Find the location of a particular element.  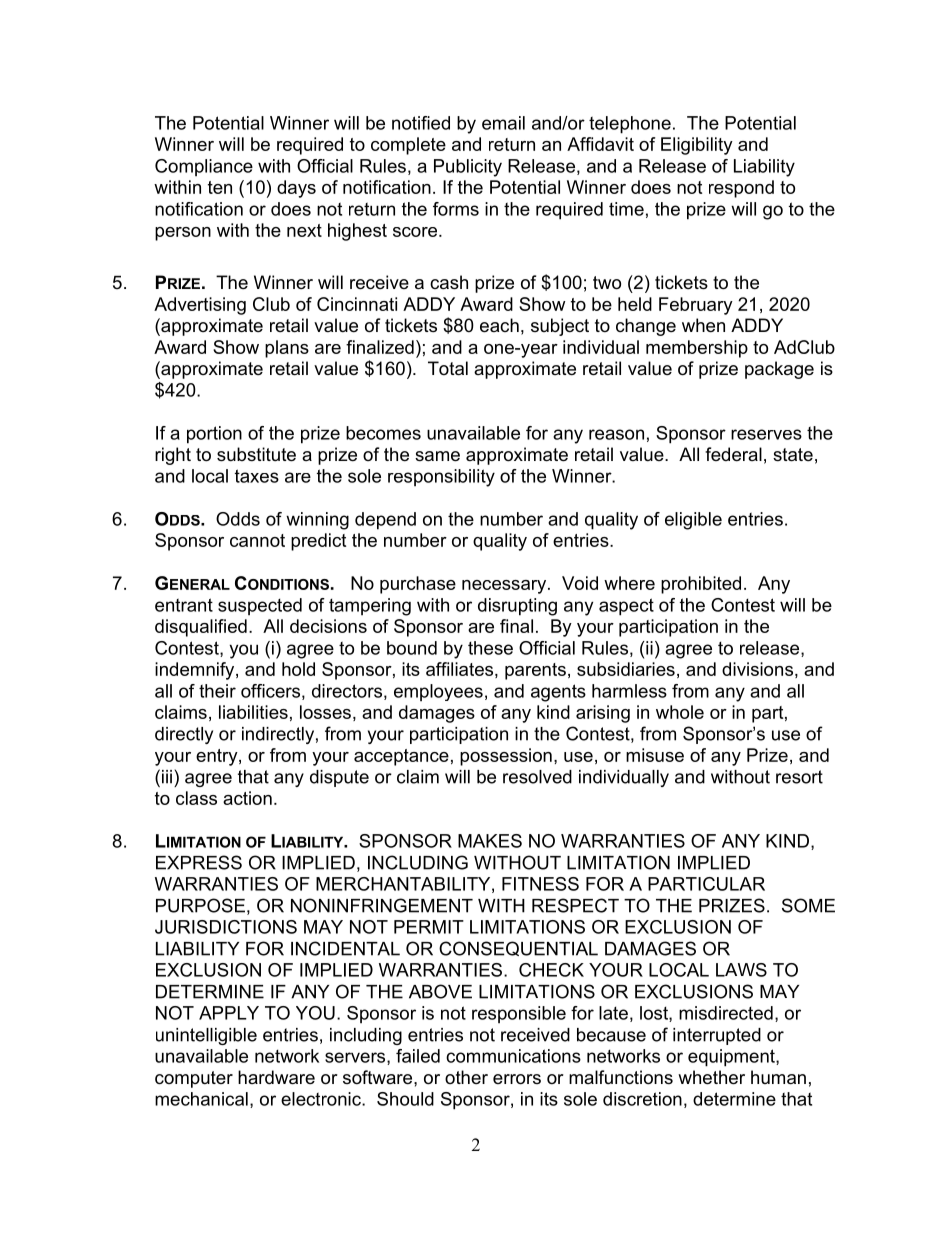

federal is located at coordinates (733, 454).
